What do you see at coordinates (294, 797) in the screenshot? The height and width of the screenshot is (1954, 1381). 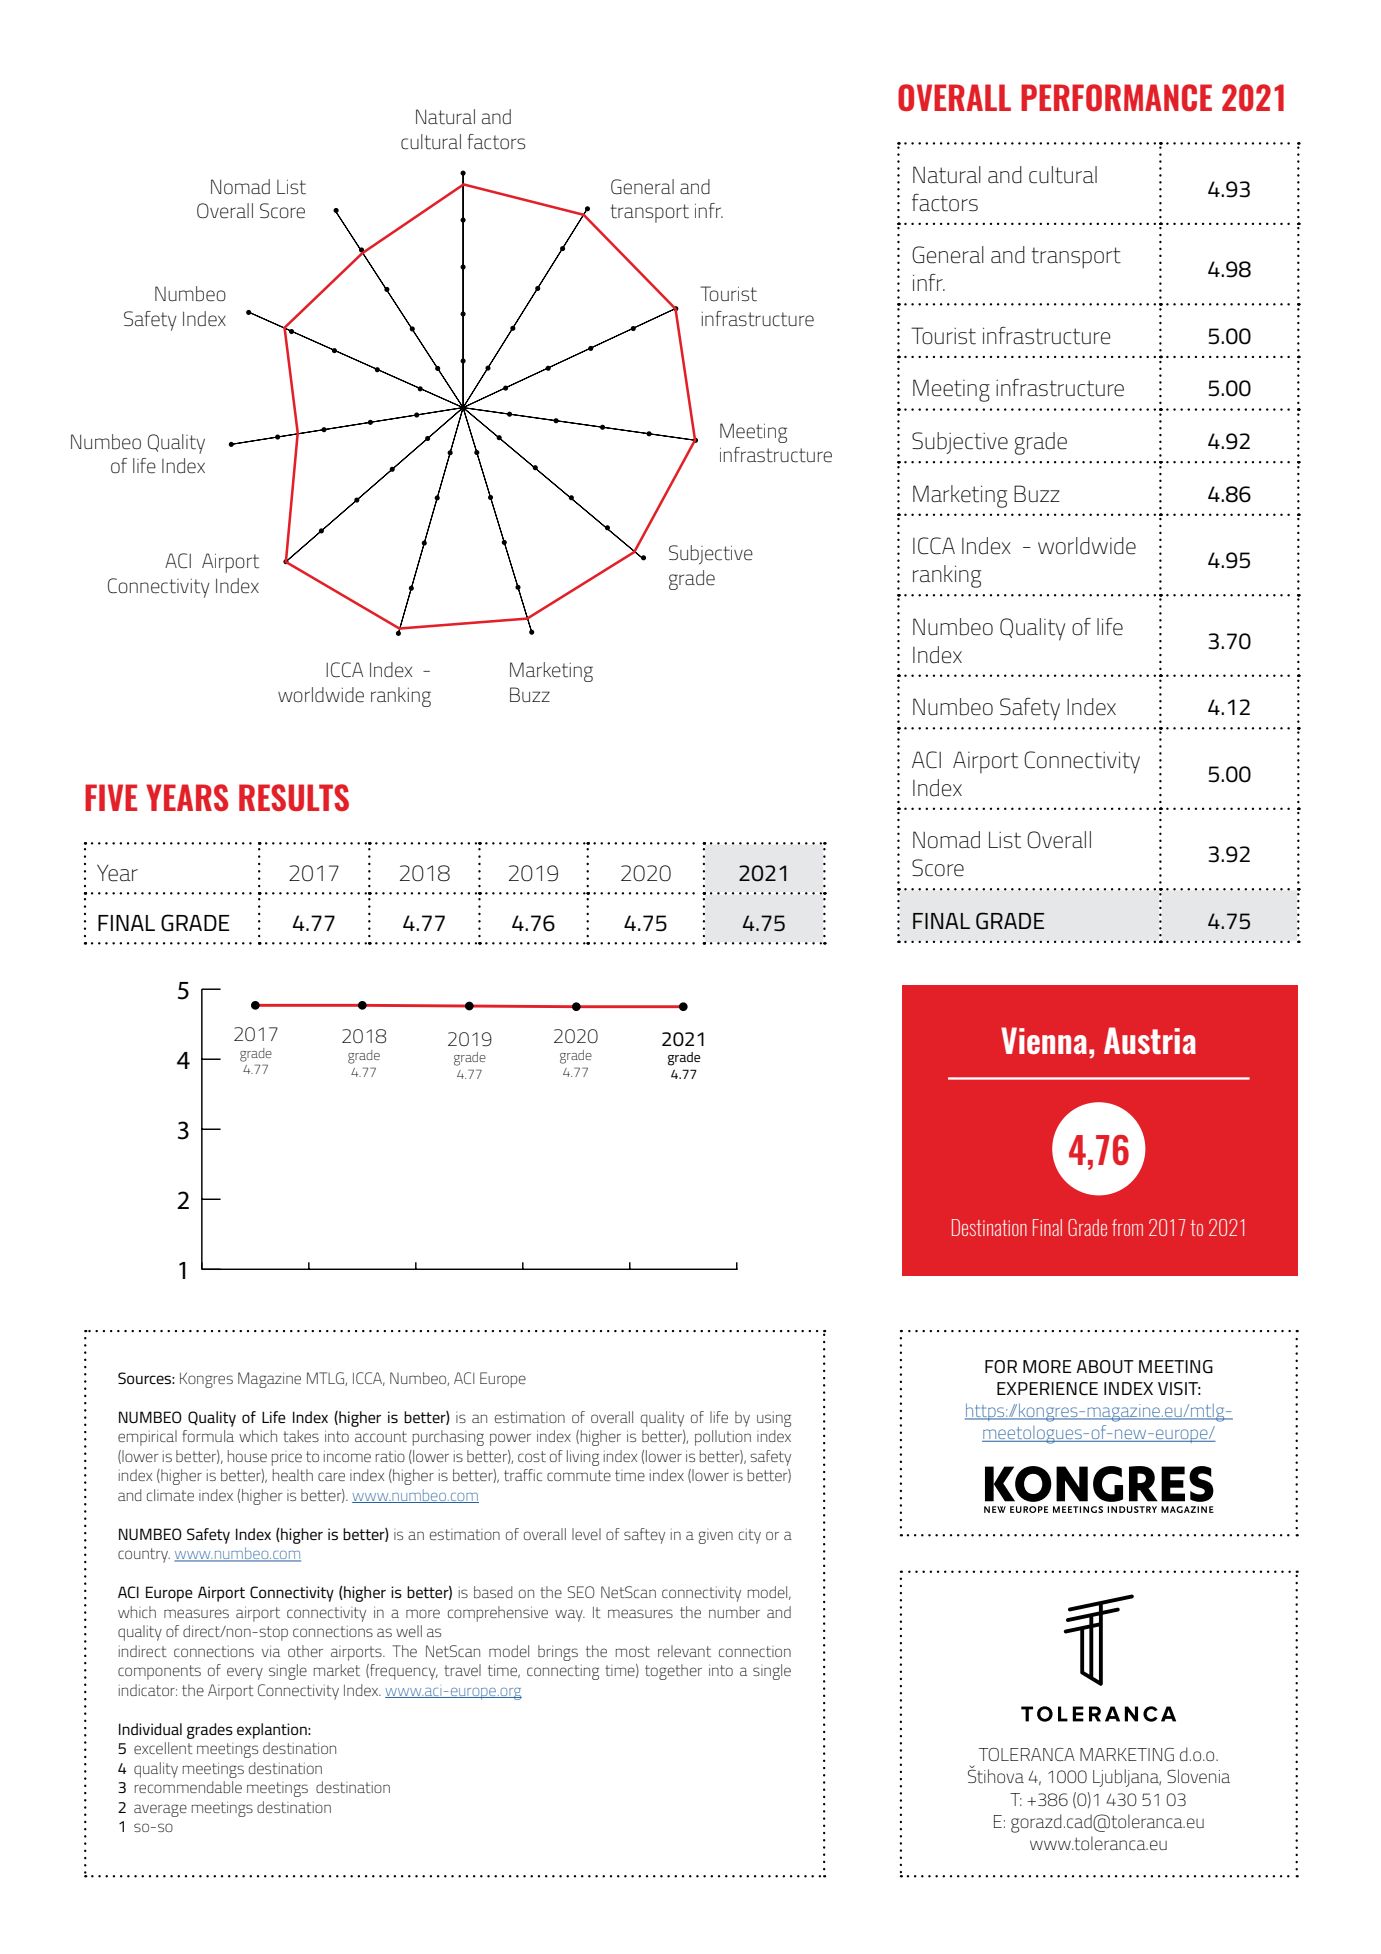 I see `RESULTS` at bounding box center [294, 797].
